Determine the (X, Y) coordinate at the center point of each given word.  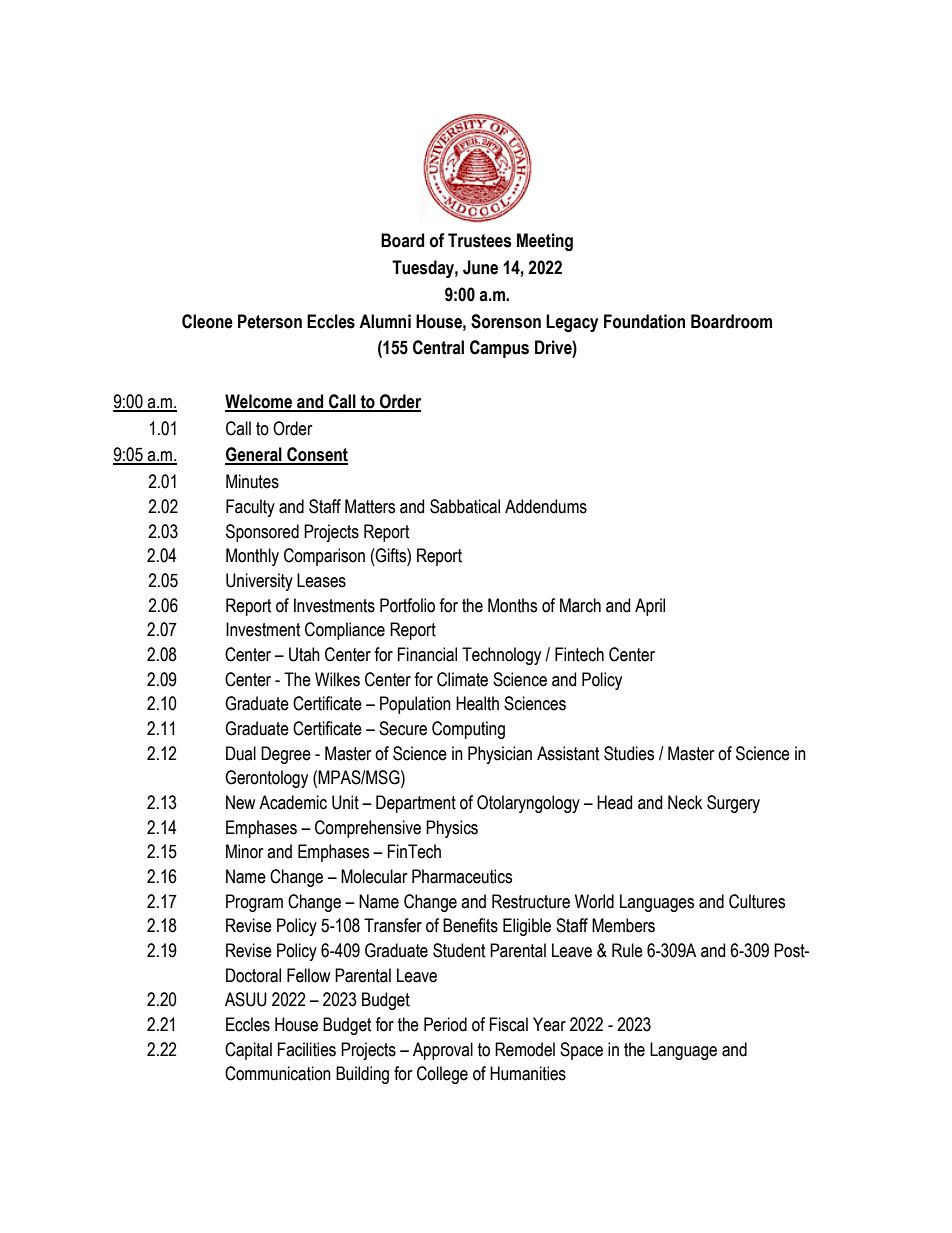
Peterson (270, 321)
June (480, 267)
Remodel (525, 1049)
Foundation (644, 321)
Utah (304, 654)
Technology (501, 656)
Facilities (307, 1049)
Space (581, 1051)
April (650, 607)
